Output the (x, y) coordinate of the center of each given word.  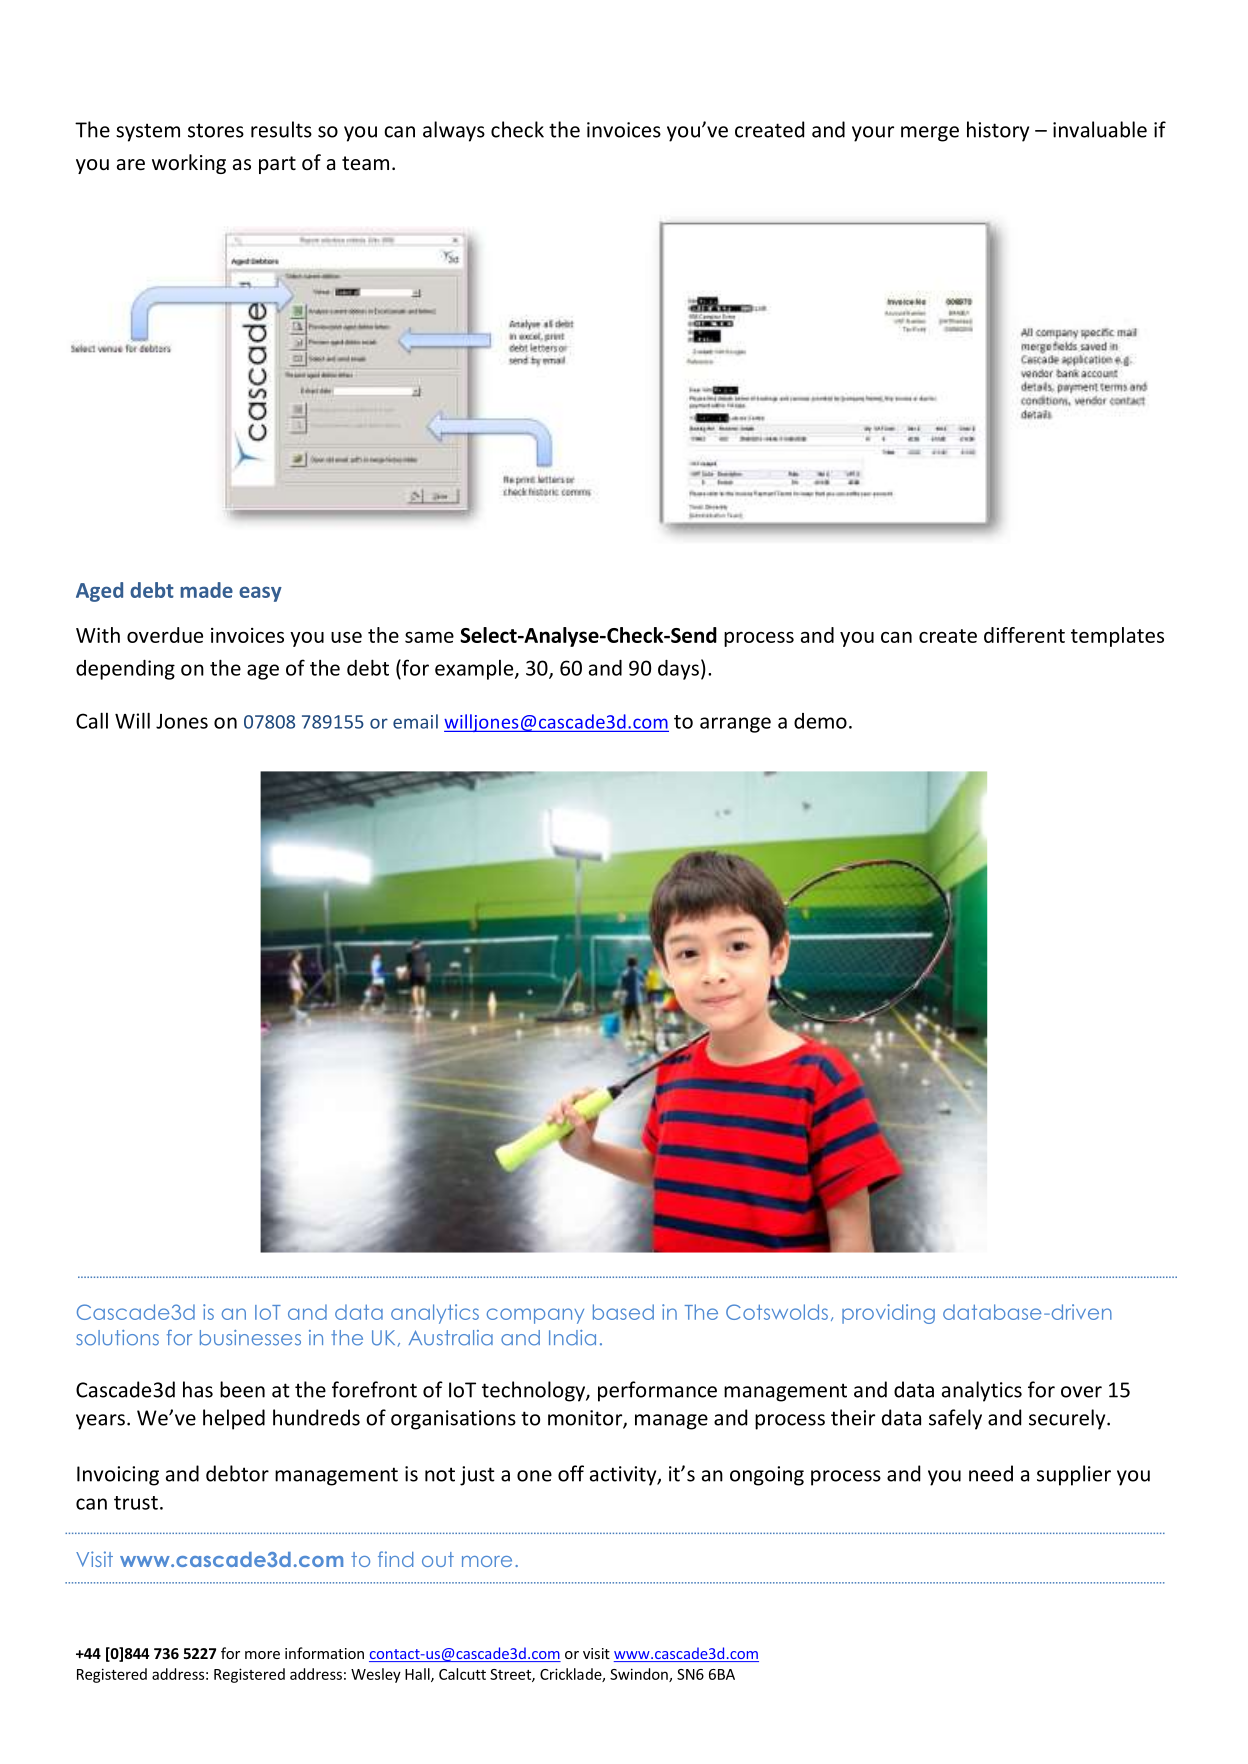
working (189, 164)
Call (92, 720)
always (454, 131)
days (678, 670)
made (206, 590)
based (623, 1312)
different (1024, 635)
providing (888, 1314)
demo (820, 721)
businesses (250, 1338)
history (998, 131)
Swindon (640, 1675)
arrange (735, 725)
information (324, 1653)
